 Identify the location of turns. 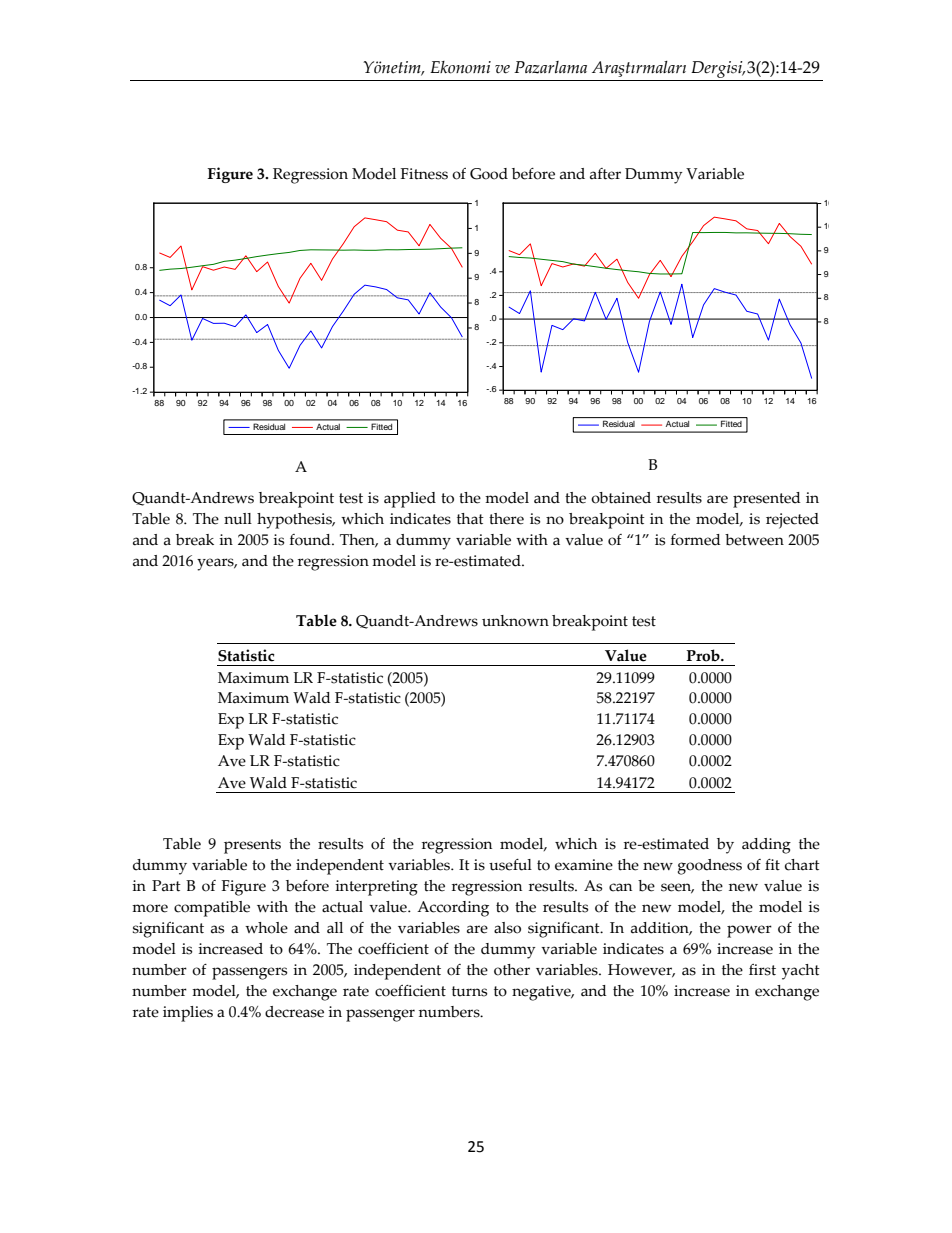
(469, 991).
